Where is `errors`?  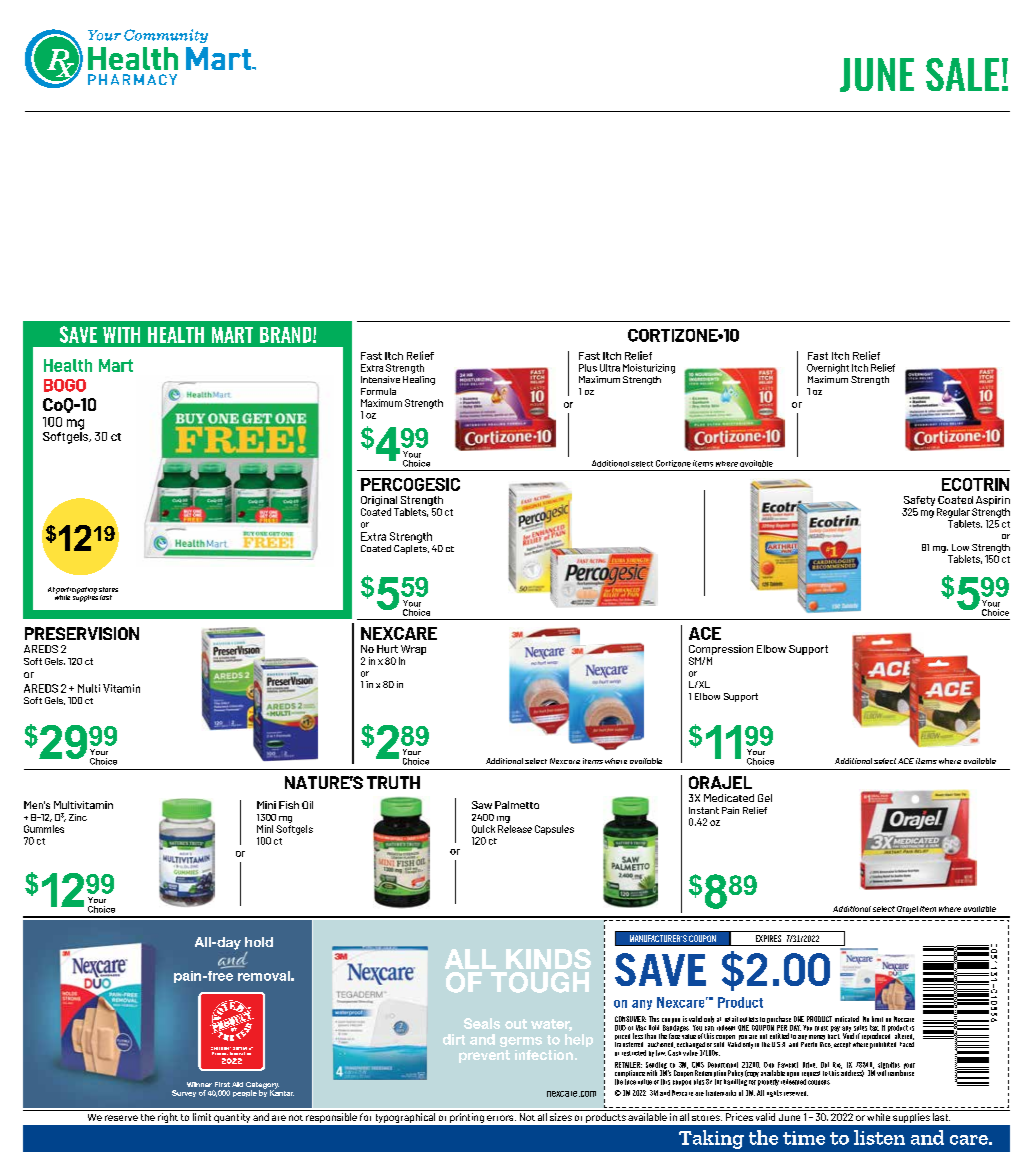 errors is located at coordinates (501, 1118).
